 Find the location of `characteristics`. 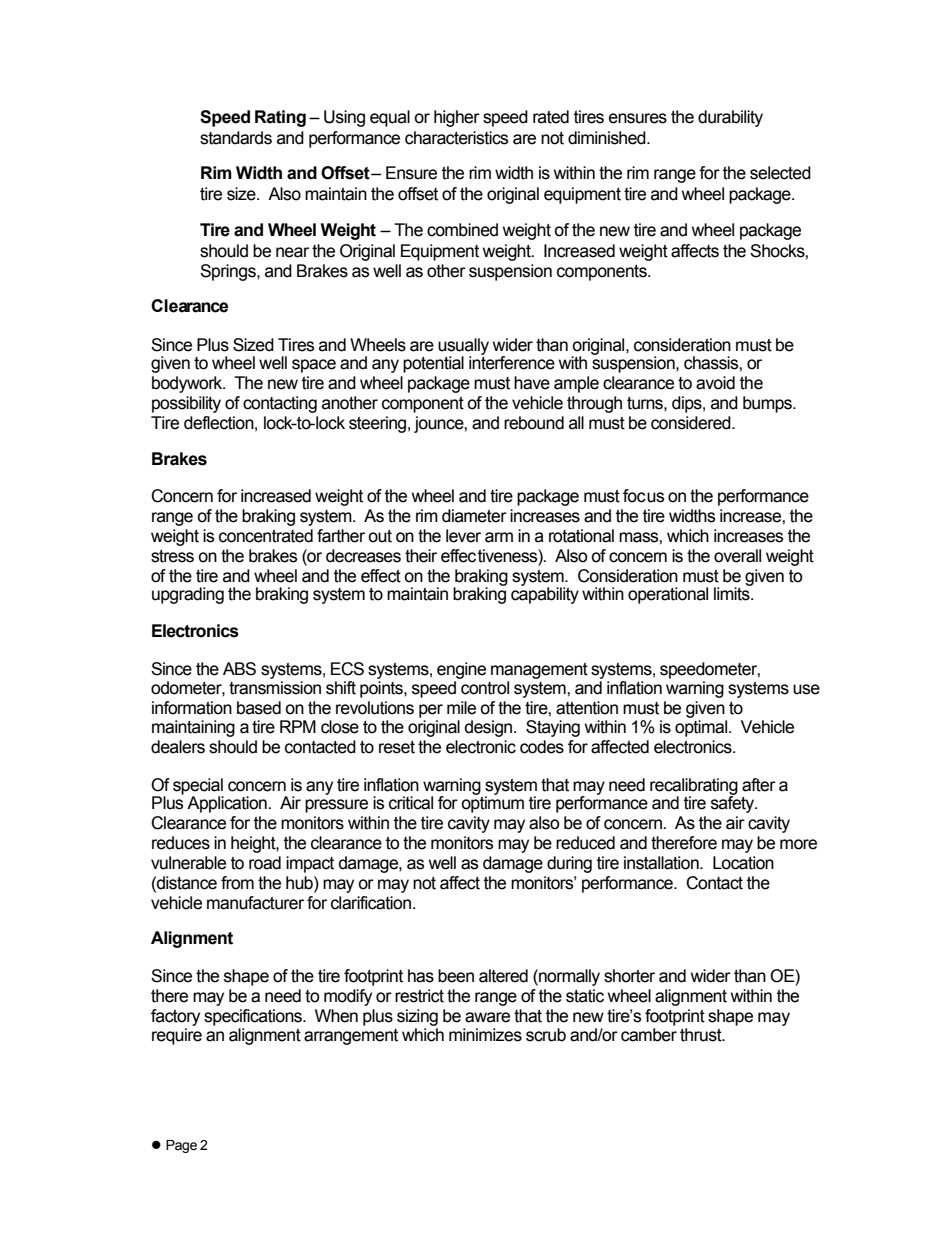

characteristics is located at coordinates (456, 138).
